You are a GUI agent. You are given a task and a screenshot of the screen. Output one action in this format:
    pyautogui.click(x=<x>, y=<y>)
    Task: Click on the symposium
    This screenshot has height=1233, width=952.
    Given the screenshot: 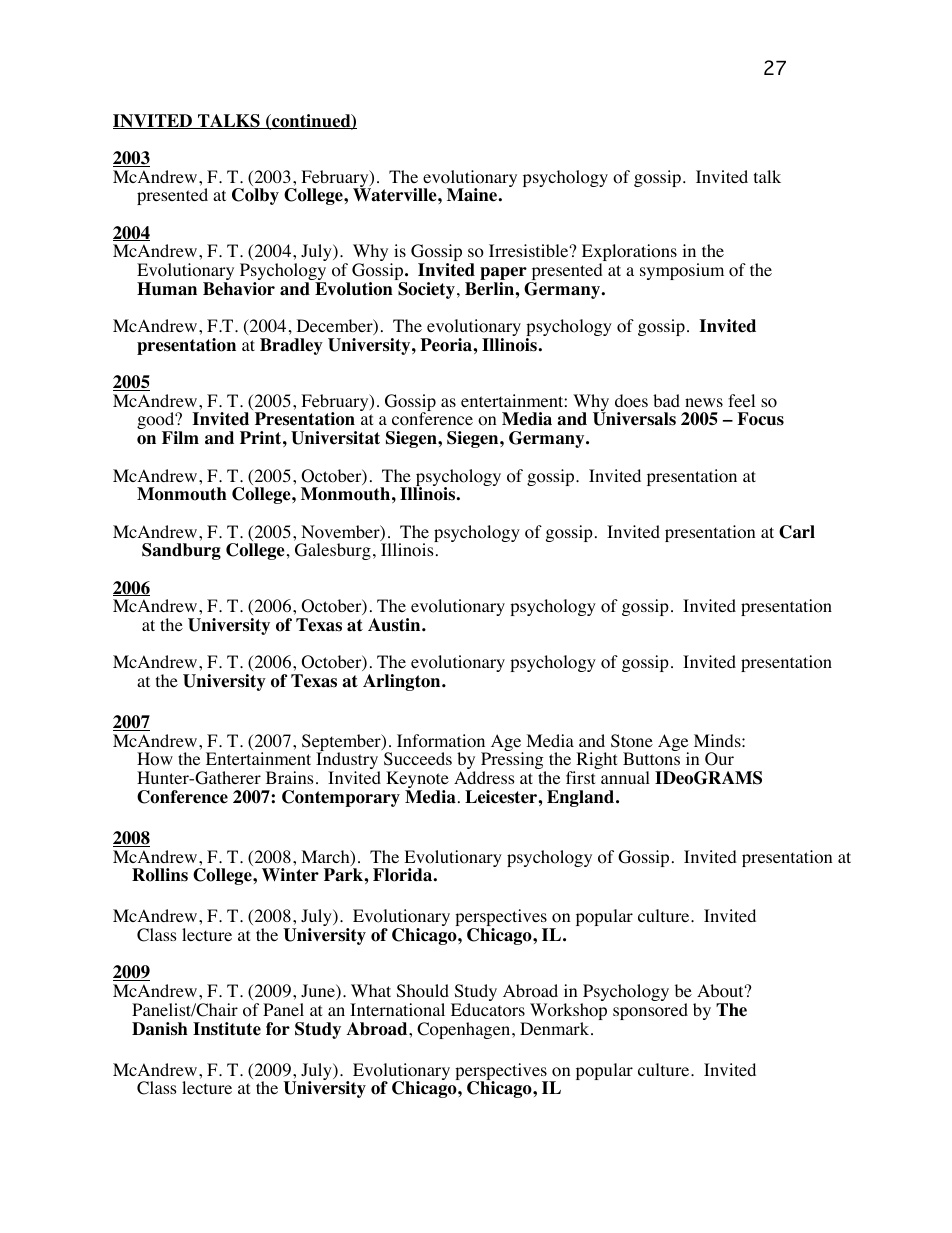 What is the action you would take?
    pyautogui.click(x=682, y=271)
